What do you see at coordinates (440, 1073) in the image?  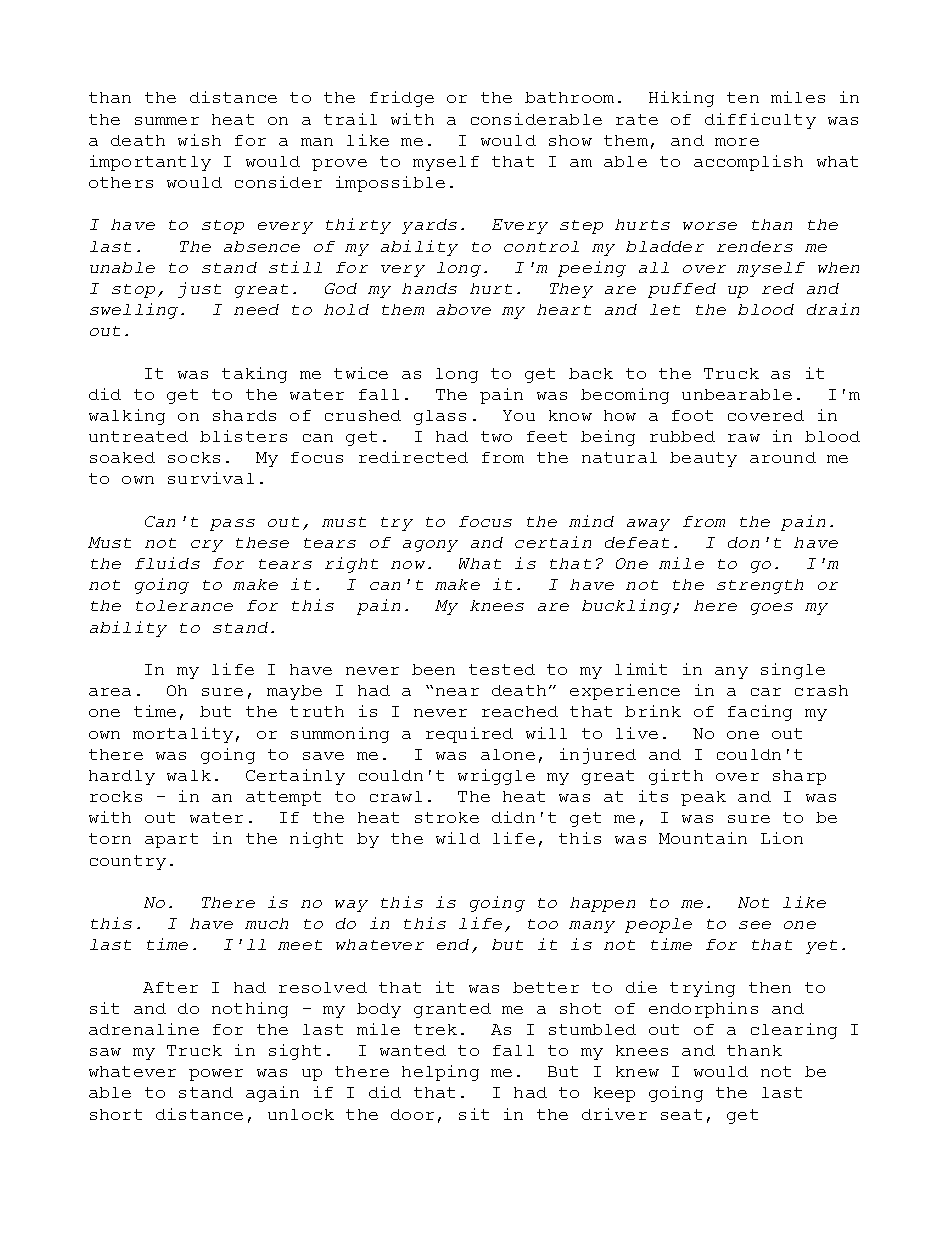 I see `helping` at bounding box center [440, 1073].
